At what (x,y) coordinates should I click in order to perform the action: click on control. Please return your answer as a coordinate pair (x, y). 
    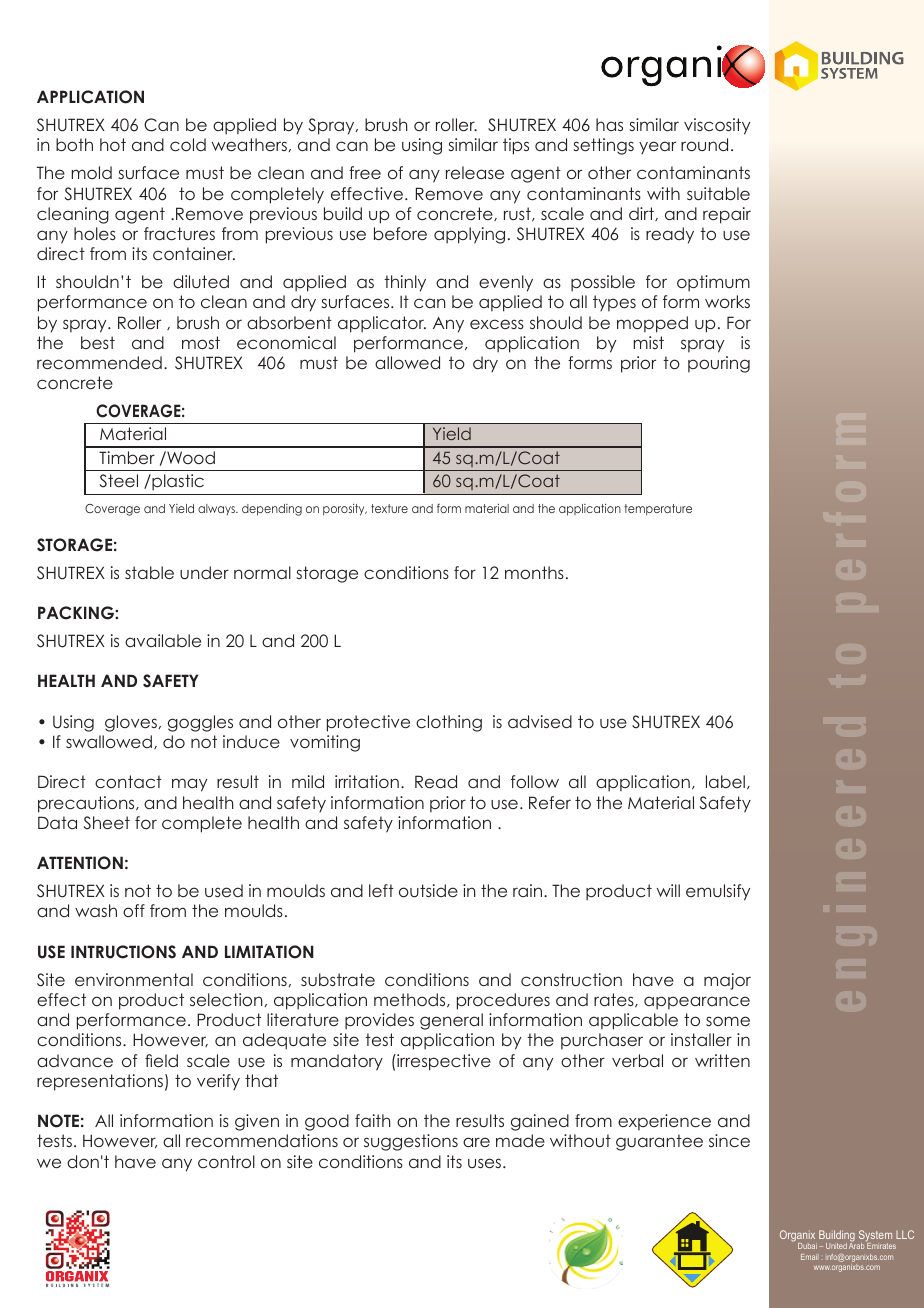
    Looking at the image, I should click on (226, 1161).
